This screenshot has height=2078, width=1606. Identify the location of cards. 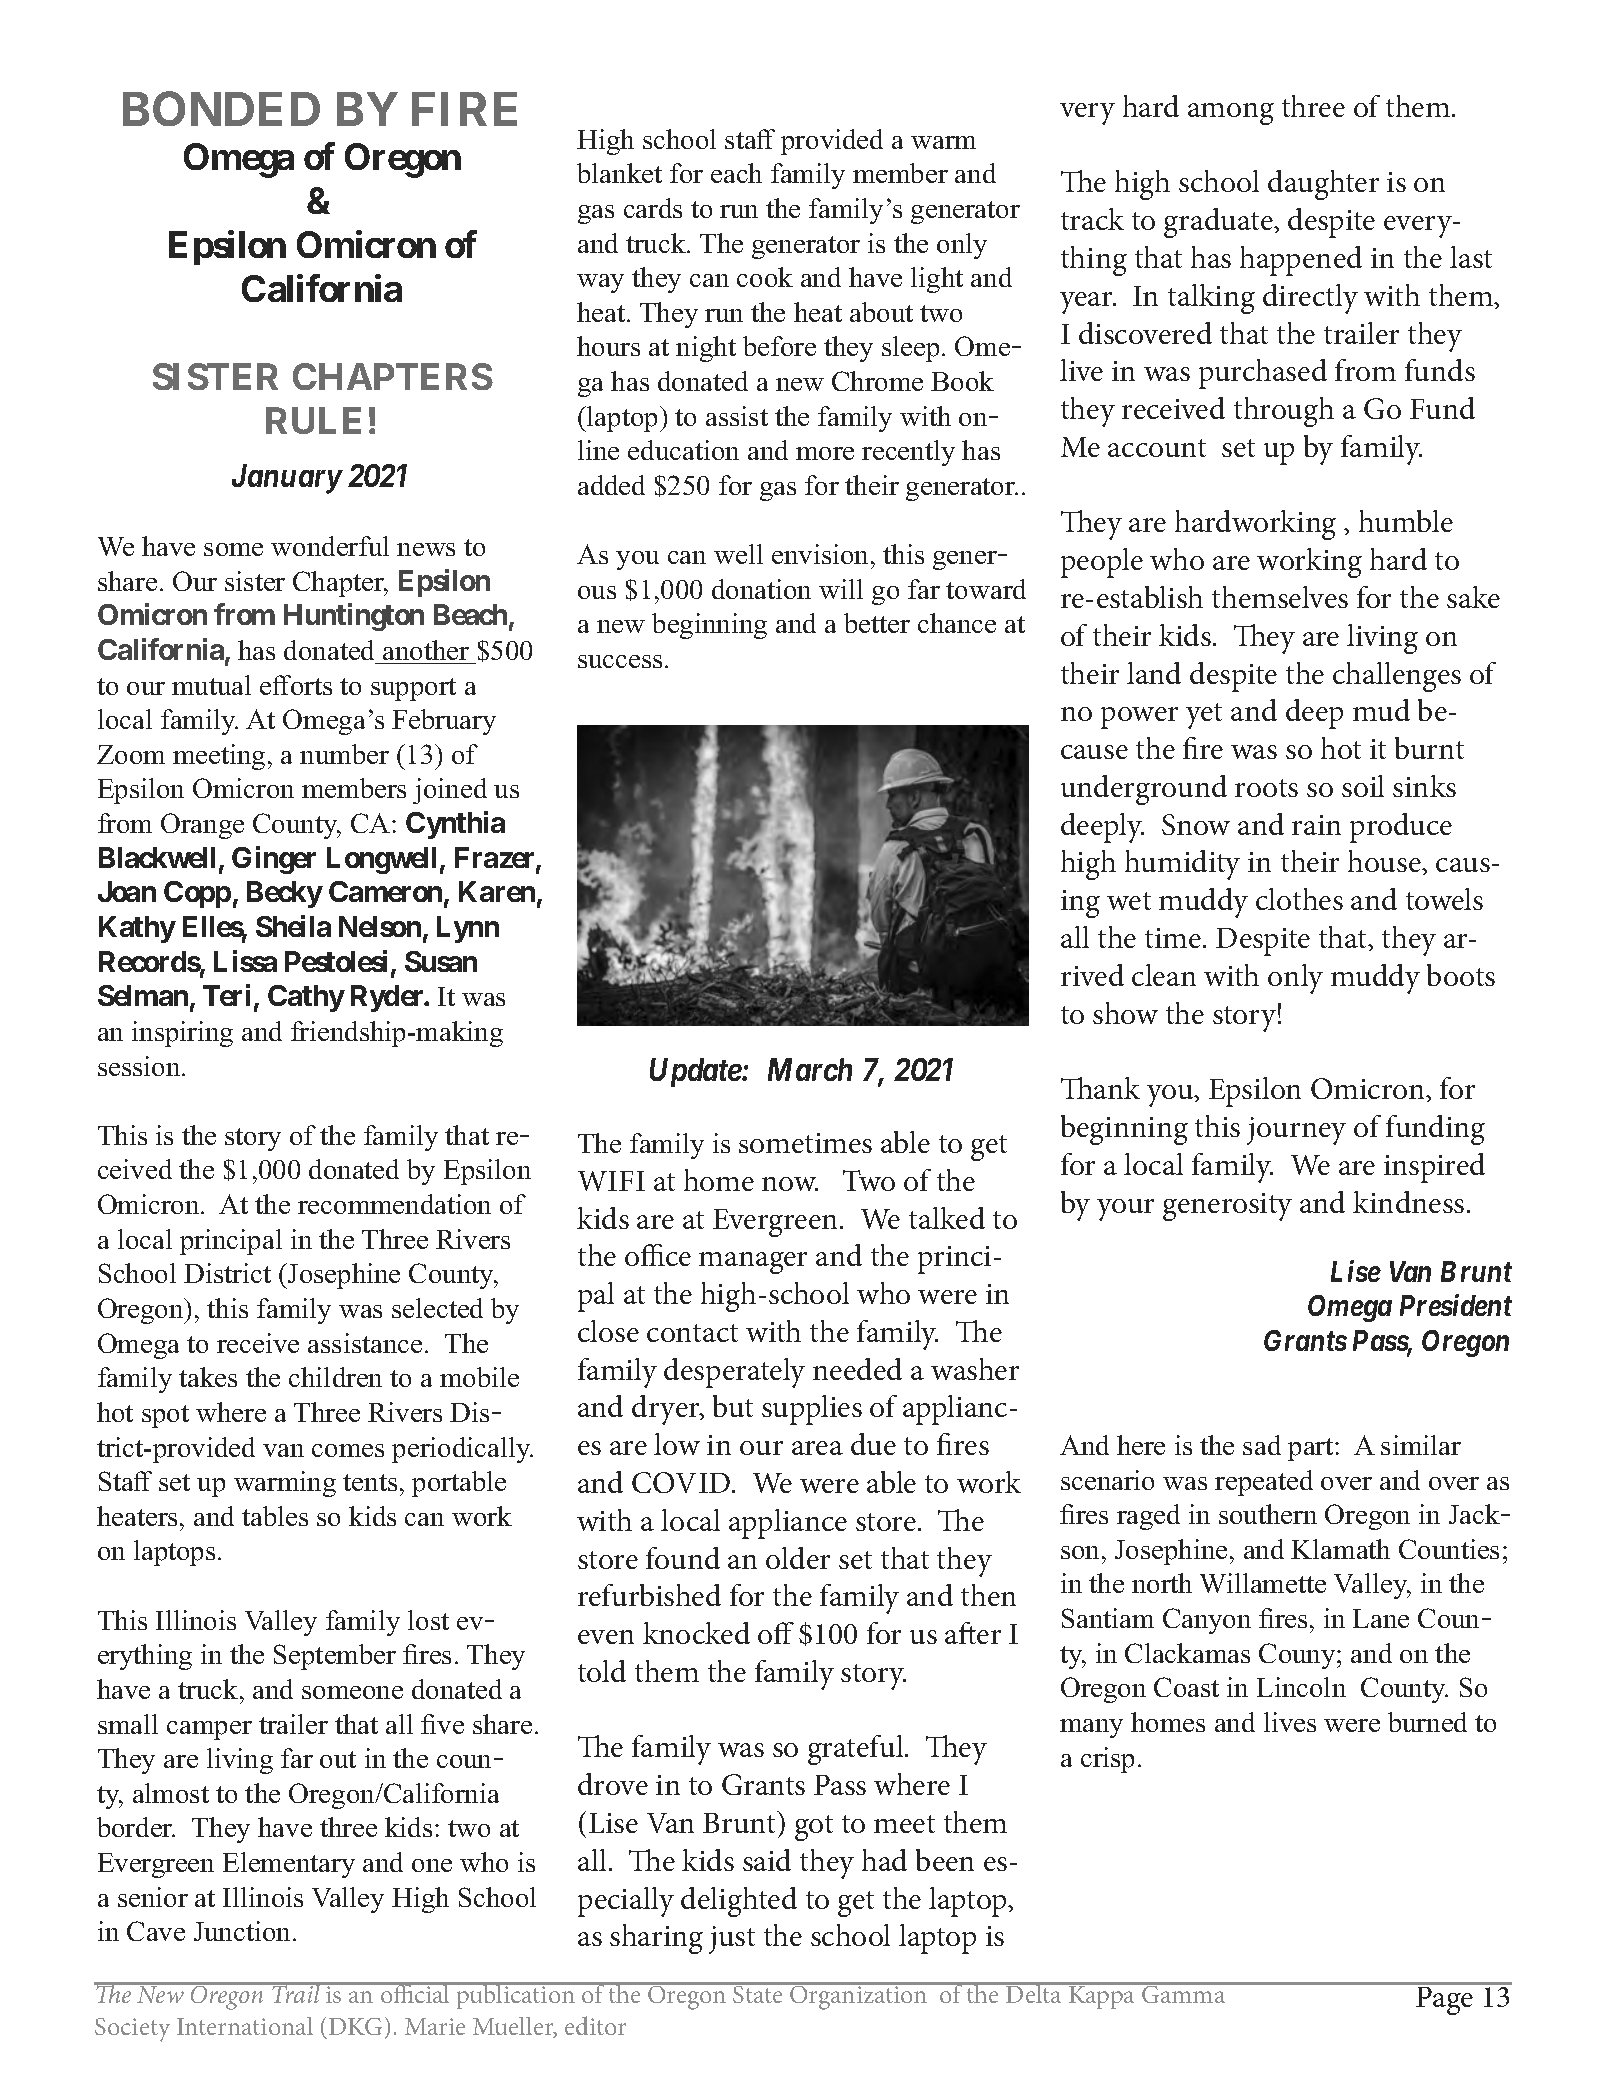
(653, 208).
